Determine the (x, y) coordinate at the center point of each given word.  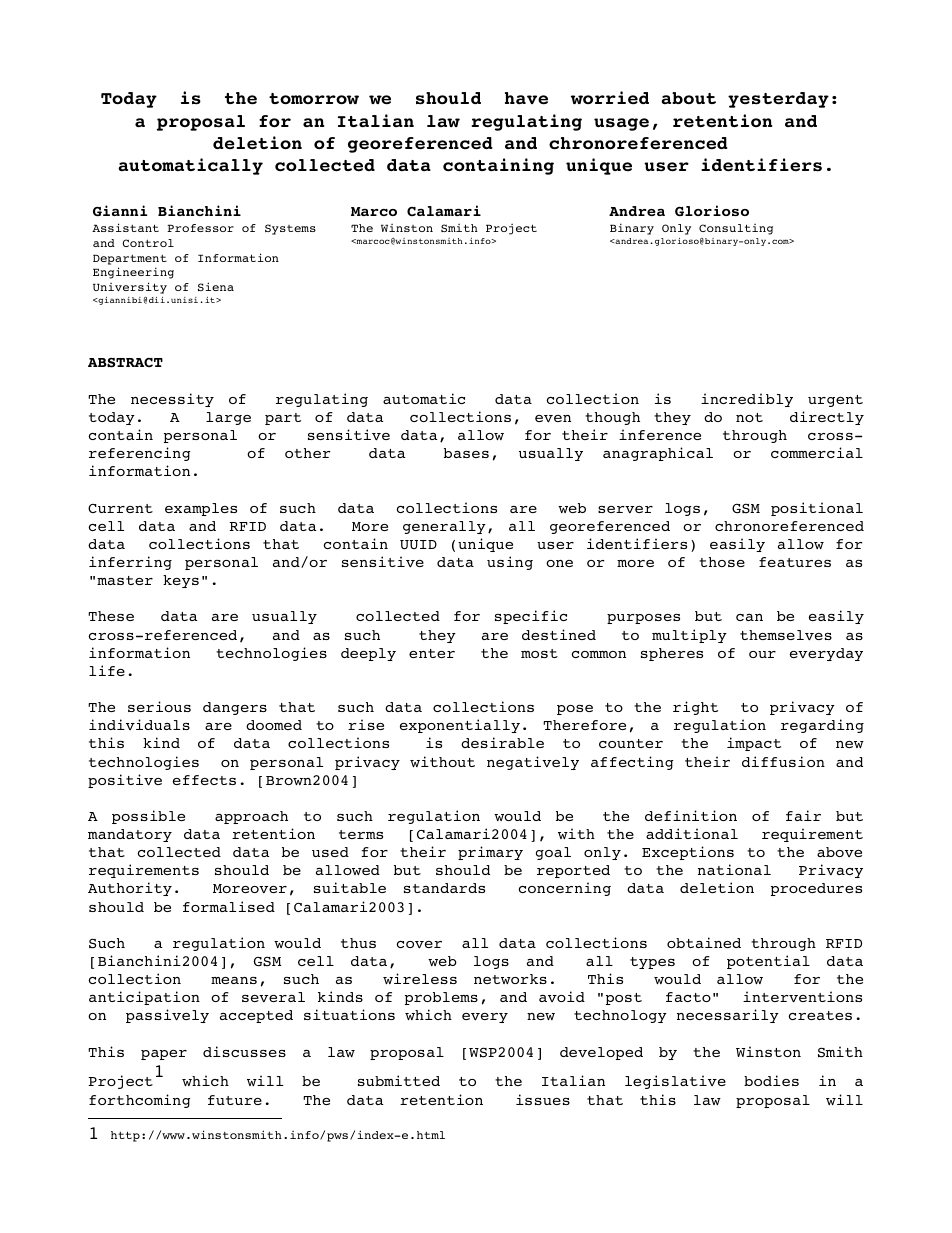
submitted (399, 1080)
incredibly (747, 400)
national (734, 869)
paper (164, 1055)
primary (490, 853)
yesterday (778, 100)
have (526, 98)
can (749, 617)
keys (181, 581)
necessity (172, 400)
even (553, 418)
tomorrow (314, 99)
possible (148, 817)
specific (531, 617)
